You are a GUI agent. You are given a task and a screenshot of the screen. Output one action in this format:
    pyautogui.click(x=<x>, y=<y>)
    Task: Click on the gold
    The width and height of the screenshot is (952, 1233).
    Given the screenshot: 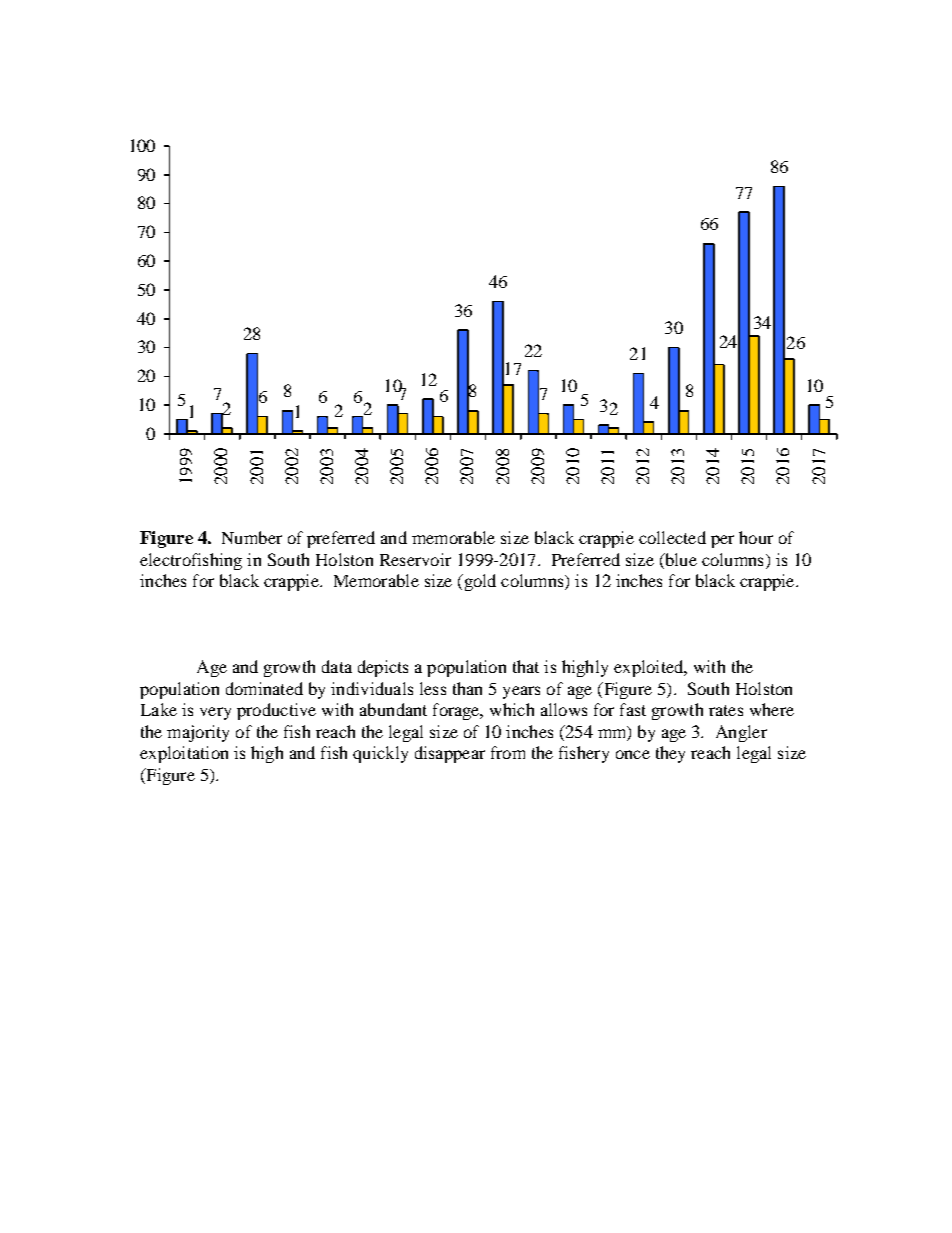 What is the action you would take?
    pyautogui.click(x=479, y=582)
